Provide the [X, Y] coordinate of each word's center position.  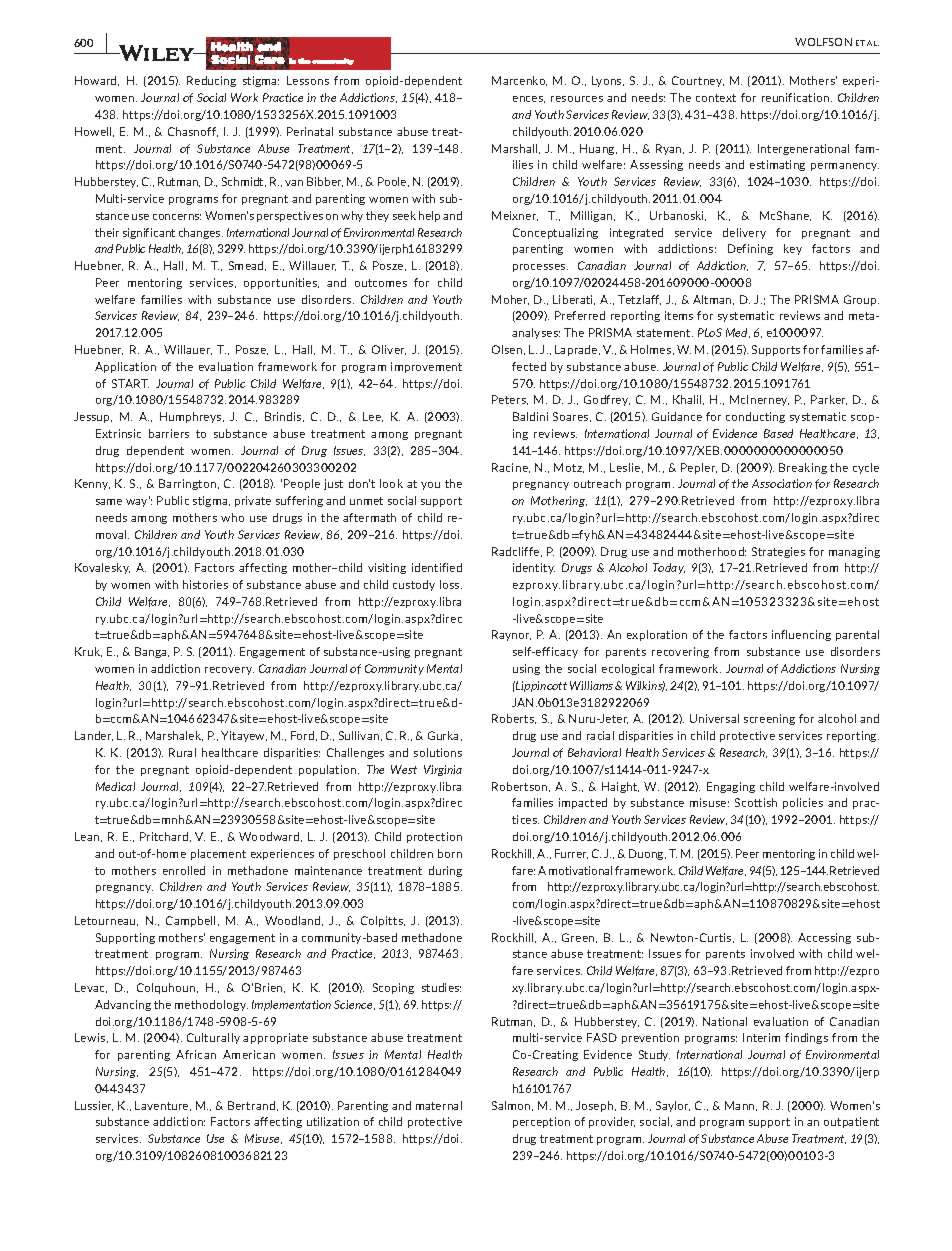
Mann [741, 1106]
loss [451, 584]
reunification [797, 97]
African [196, 1054]
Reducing [211, 81]
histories [205, 584]
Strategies [778, 552]
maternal [439, 1105]
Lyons [608, 81]
